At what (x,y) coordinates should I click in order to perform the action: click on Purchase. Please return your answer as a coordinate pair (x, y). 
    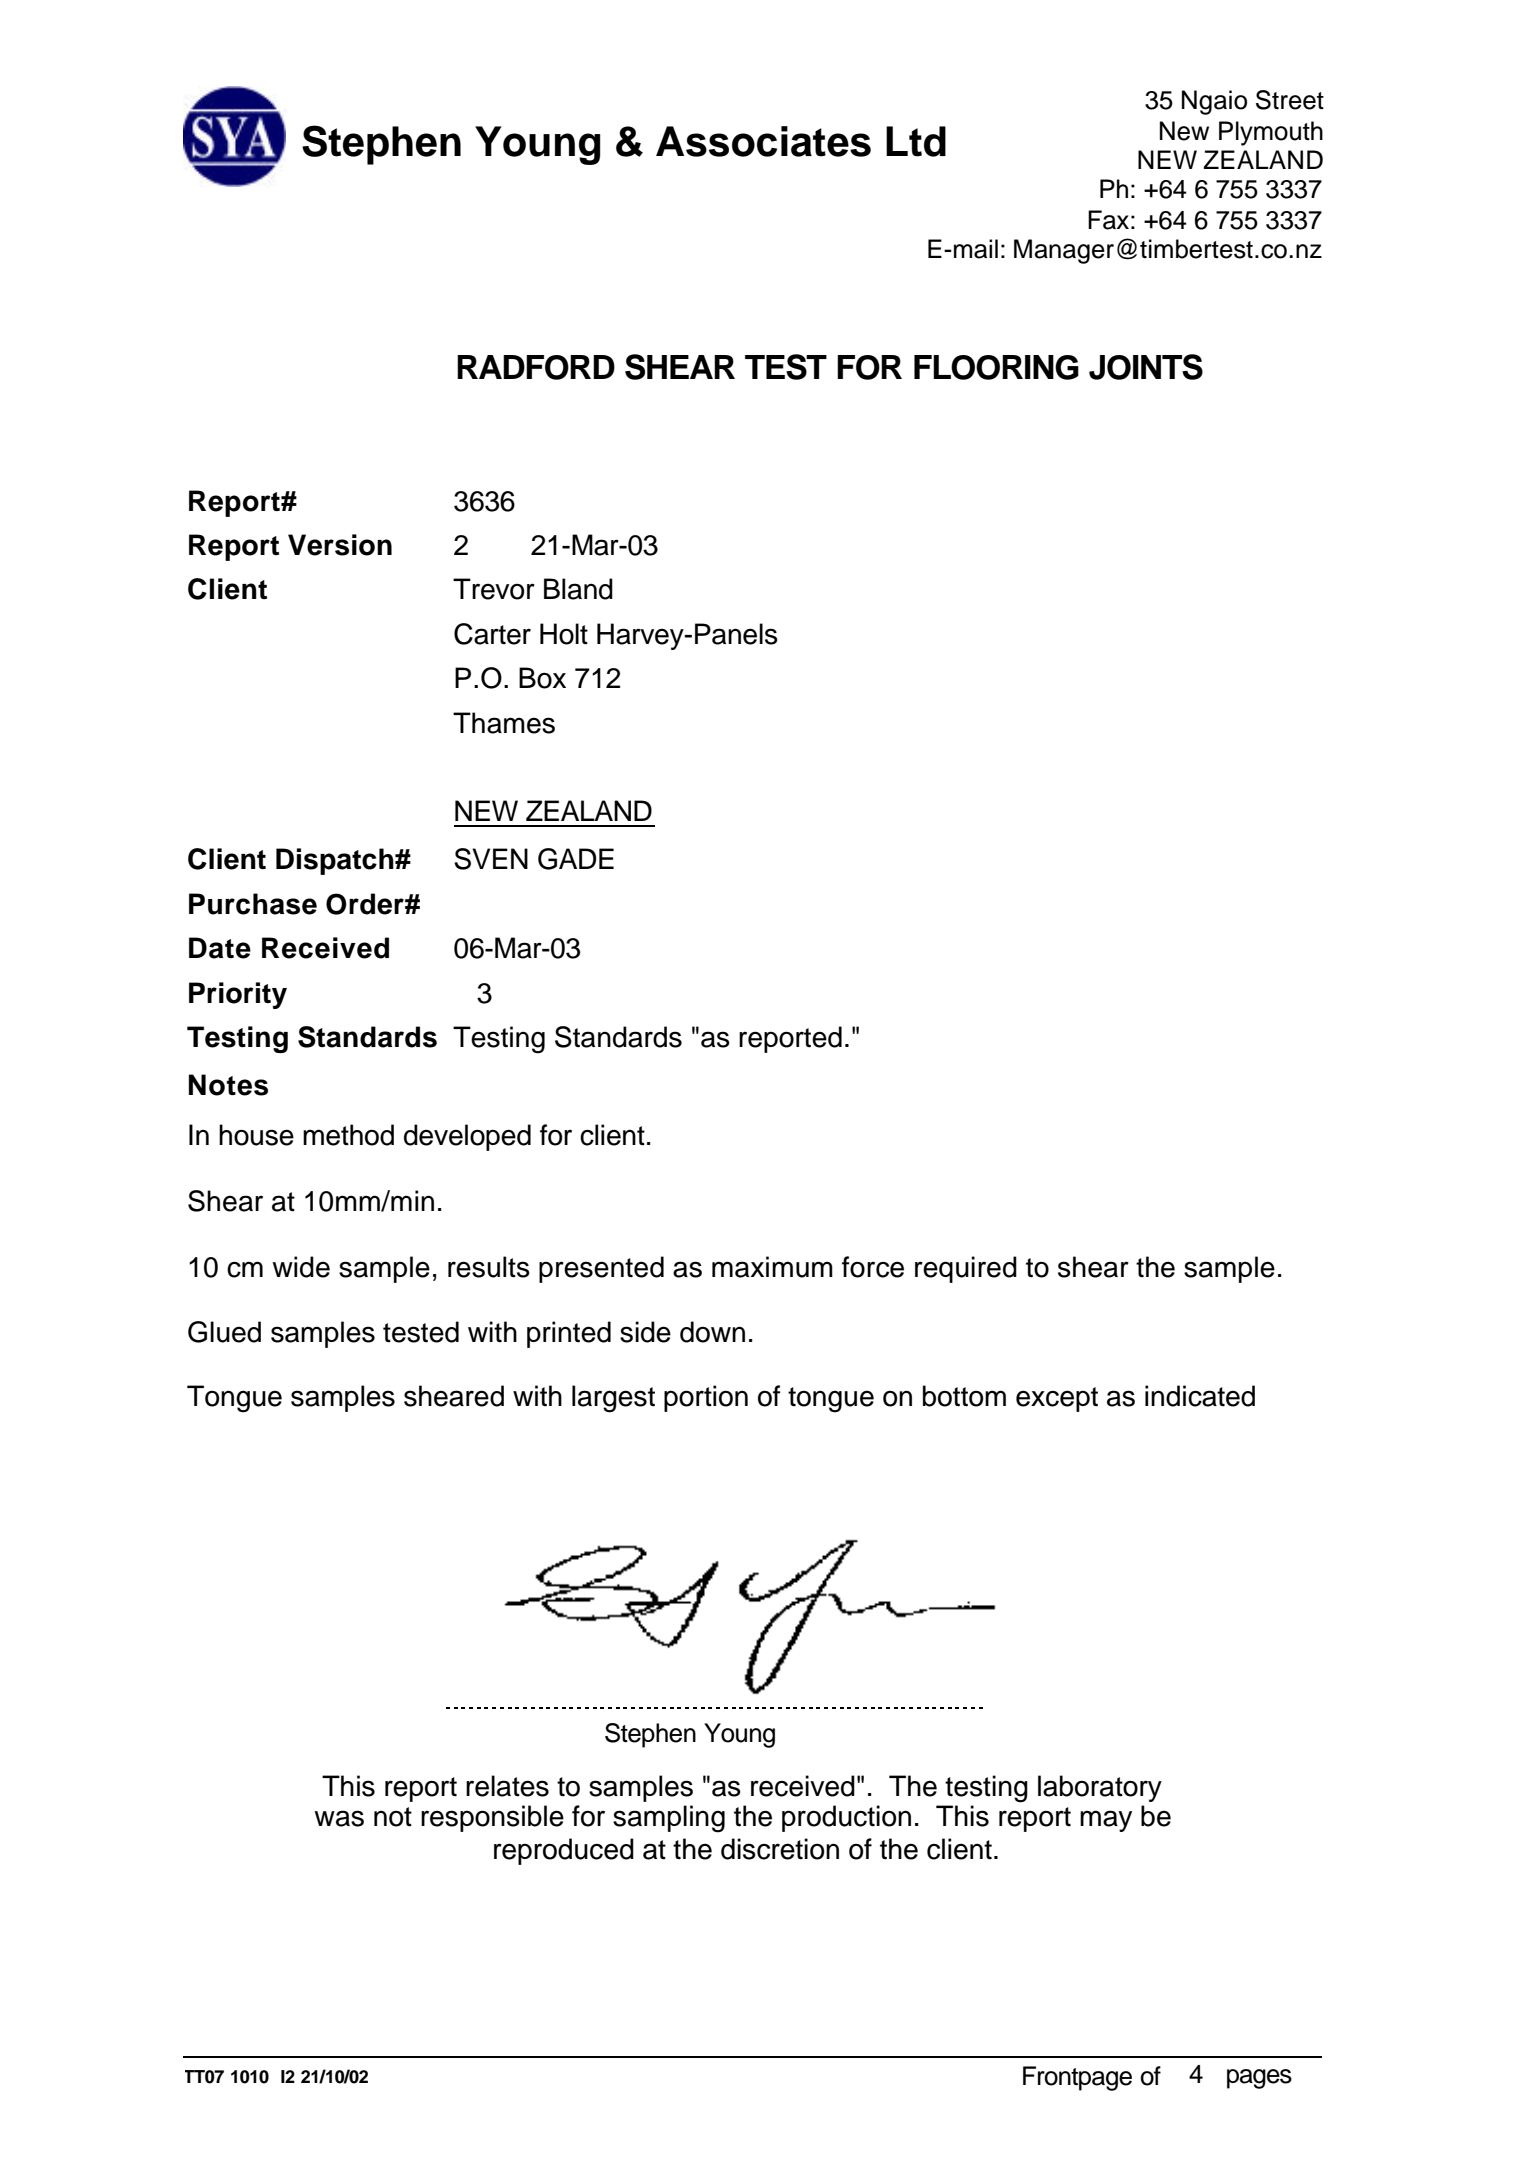
    Looking at the image, I should click on (253, 904).
